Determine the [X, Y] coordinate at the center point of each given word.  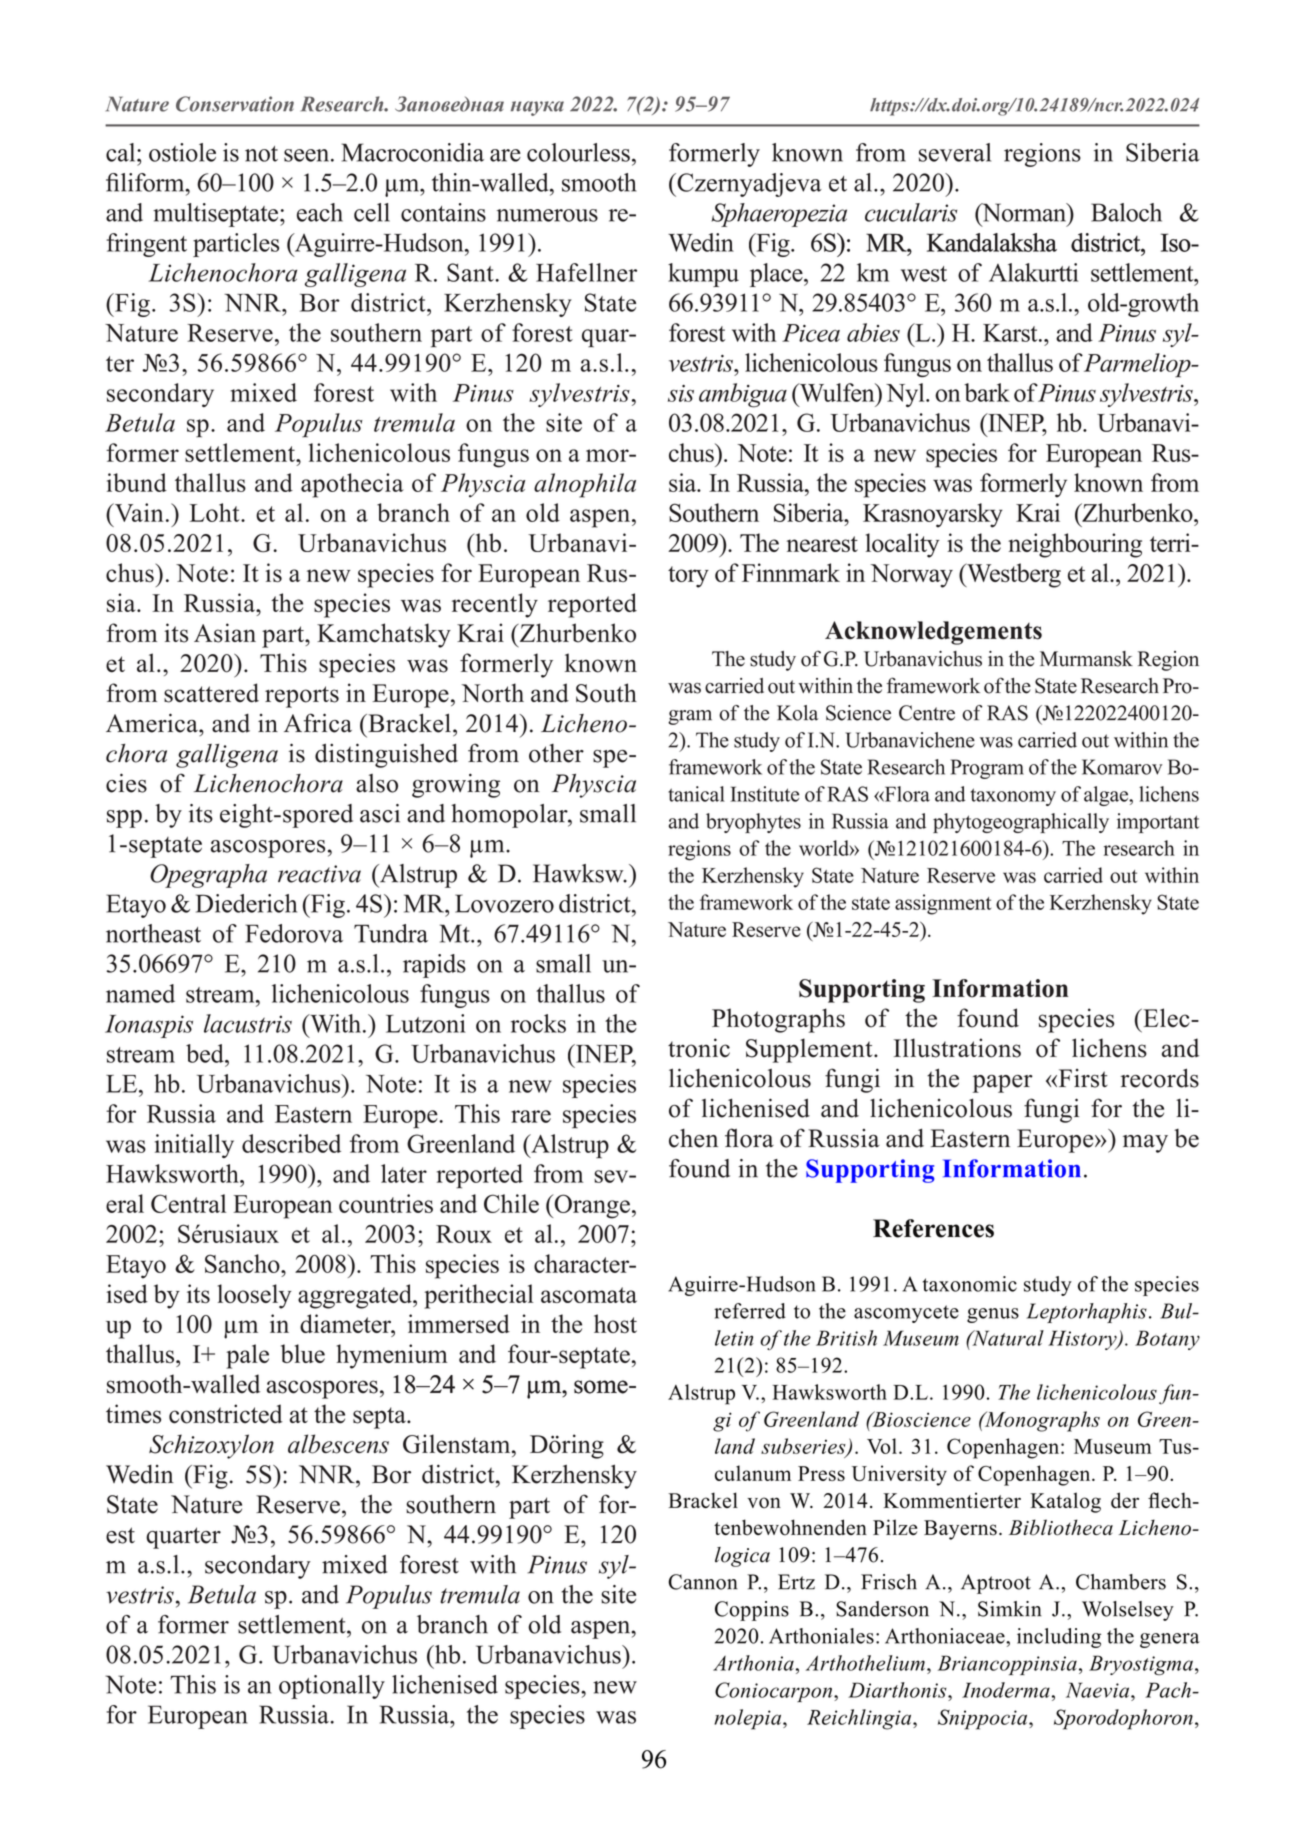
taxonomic [970, 1284]
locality [903, 545]
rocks [538, 1023]
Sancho [243, 1263]
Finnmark [791, 572]
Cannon [703, 1582]
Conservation [235, 104]
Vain [138, 512]
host [615, 1323]
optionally [332, 1687]
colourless [578, 152]
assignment [943, 904]
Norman [1024, 212]
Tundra [391, 933]
